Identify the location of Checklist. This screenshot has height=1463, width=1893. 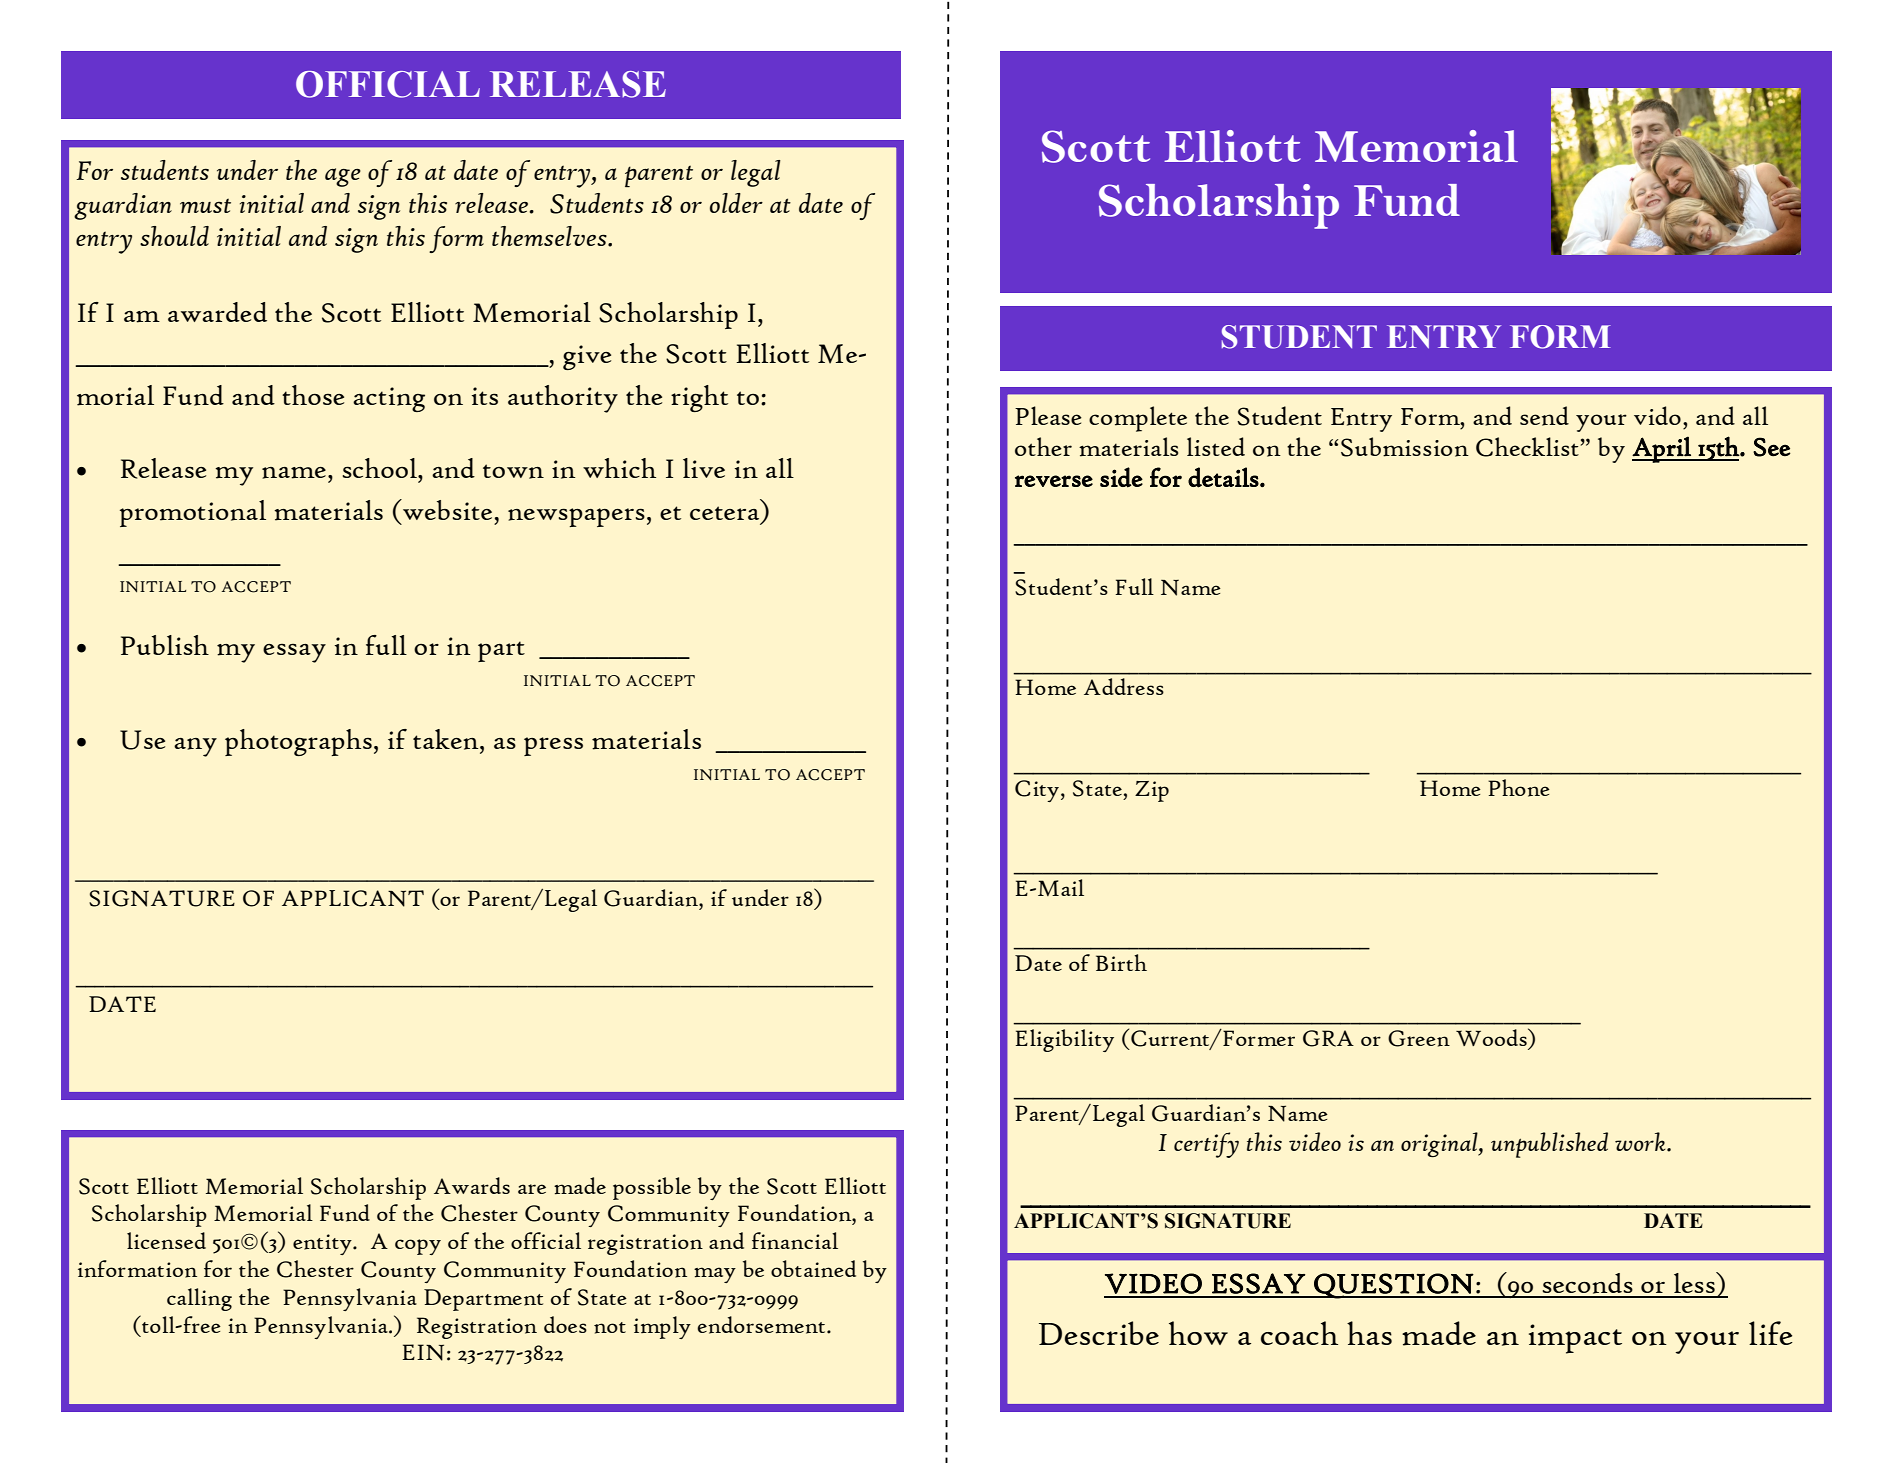
(1527, 447).
